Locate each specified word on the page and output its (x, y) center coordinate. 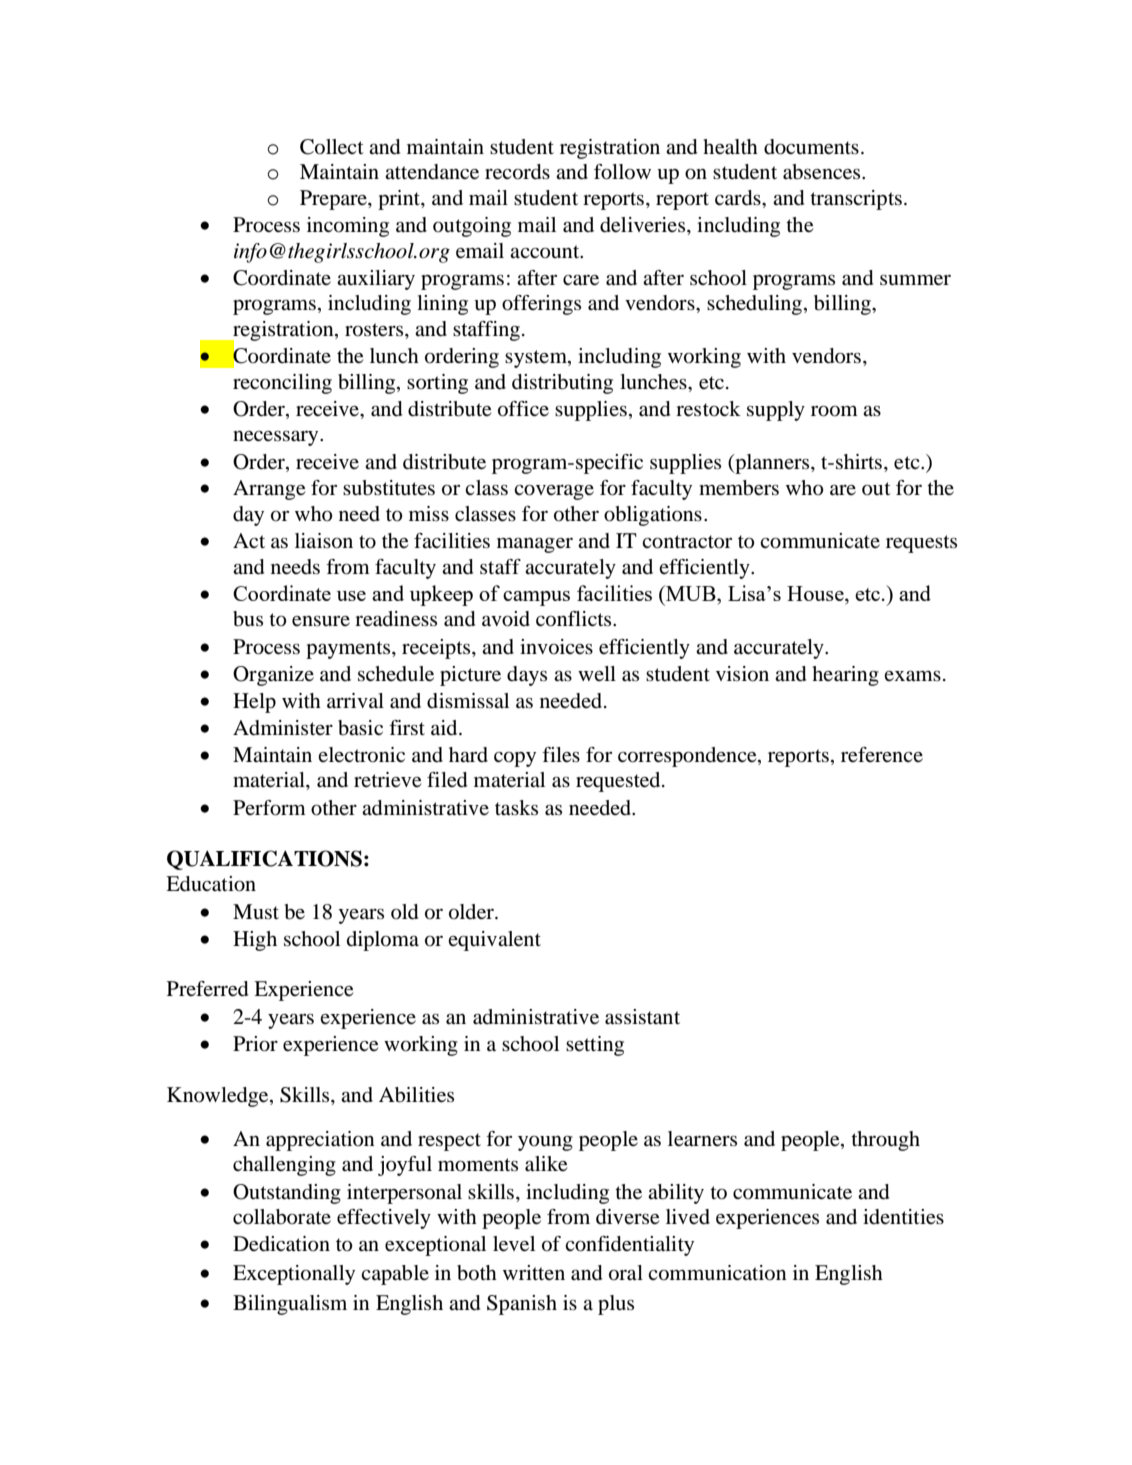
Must (256, 912)
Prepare (334, 200)
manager (535, 545)
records (517, 172)
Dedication (281, 1244)
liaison (324, 541)
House (816, 595)
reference (882, 755)
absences (823, 172)
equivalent (494, 941)
